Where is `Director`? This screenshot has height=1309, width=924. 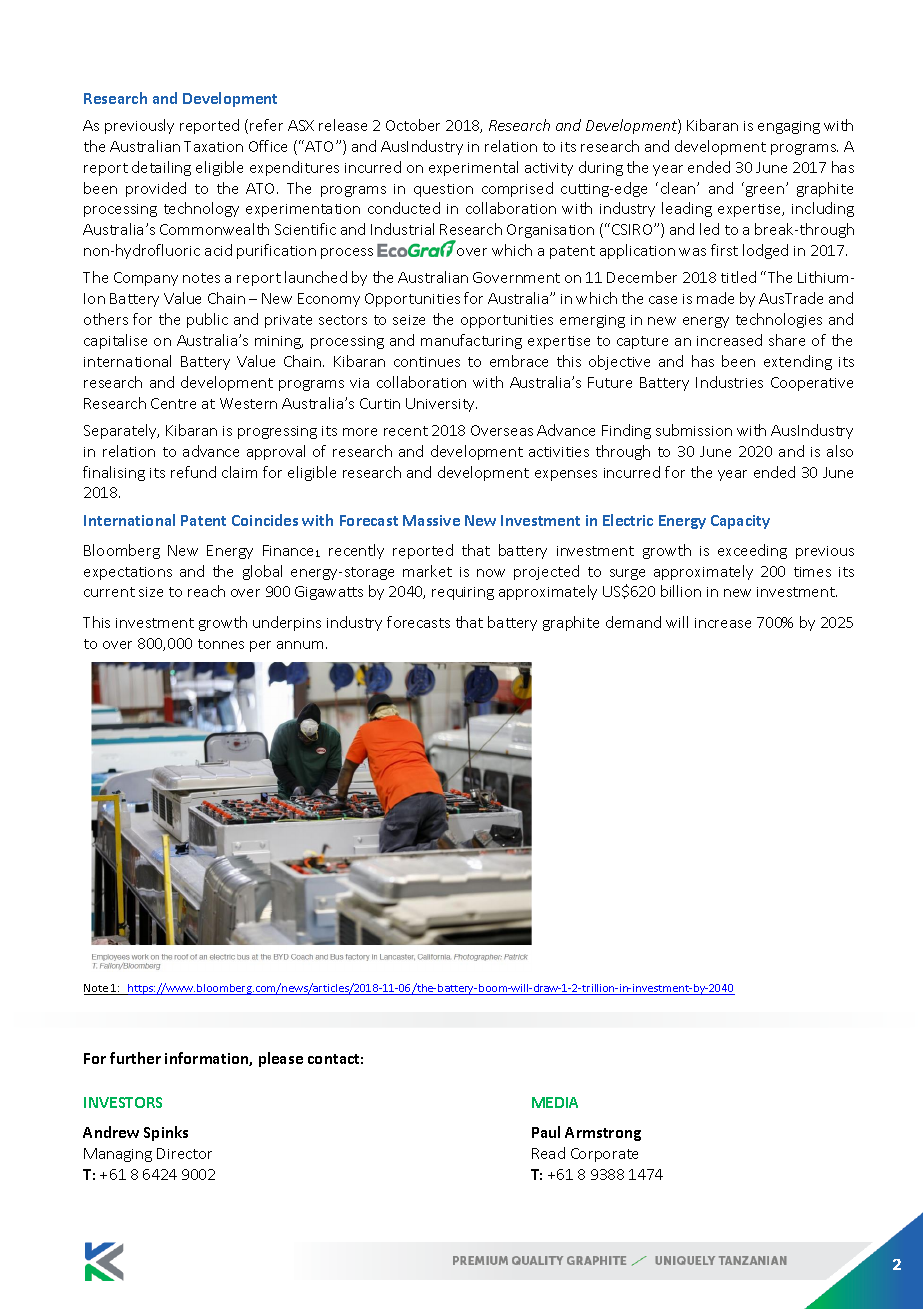 Director is located at coordinates (184, 1153).
